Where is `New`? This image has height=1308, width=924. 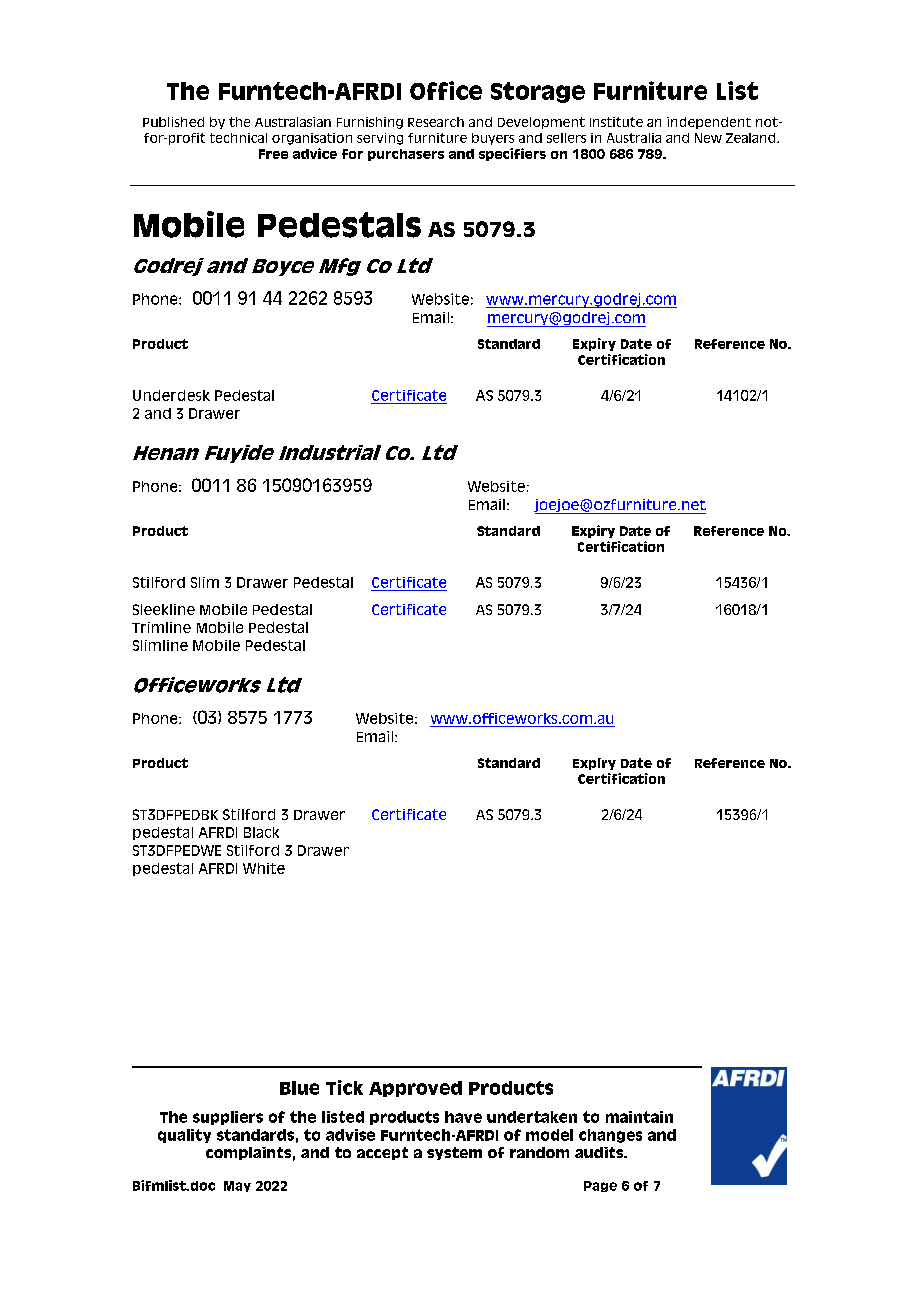
New is located at coordinates (708, 138).
